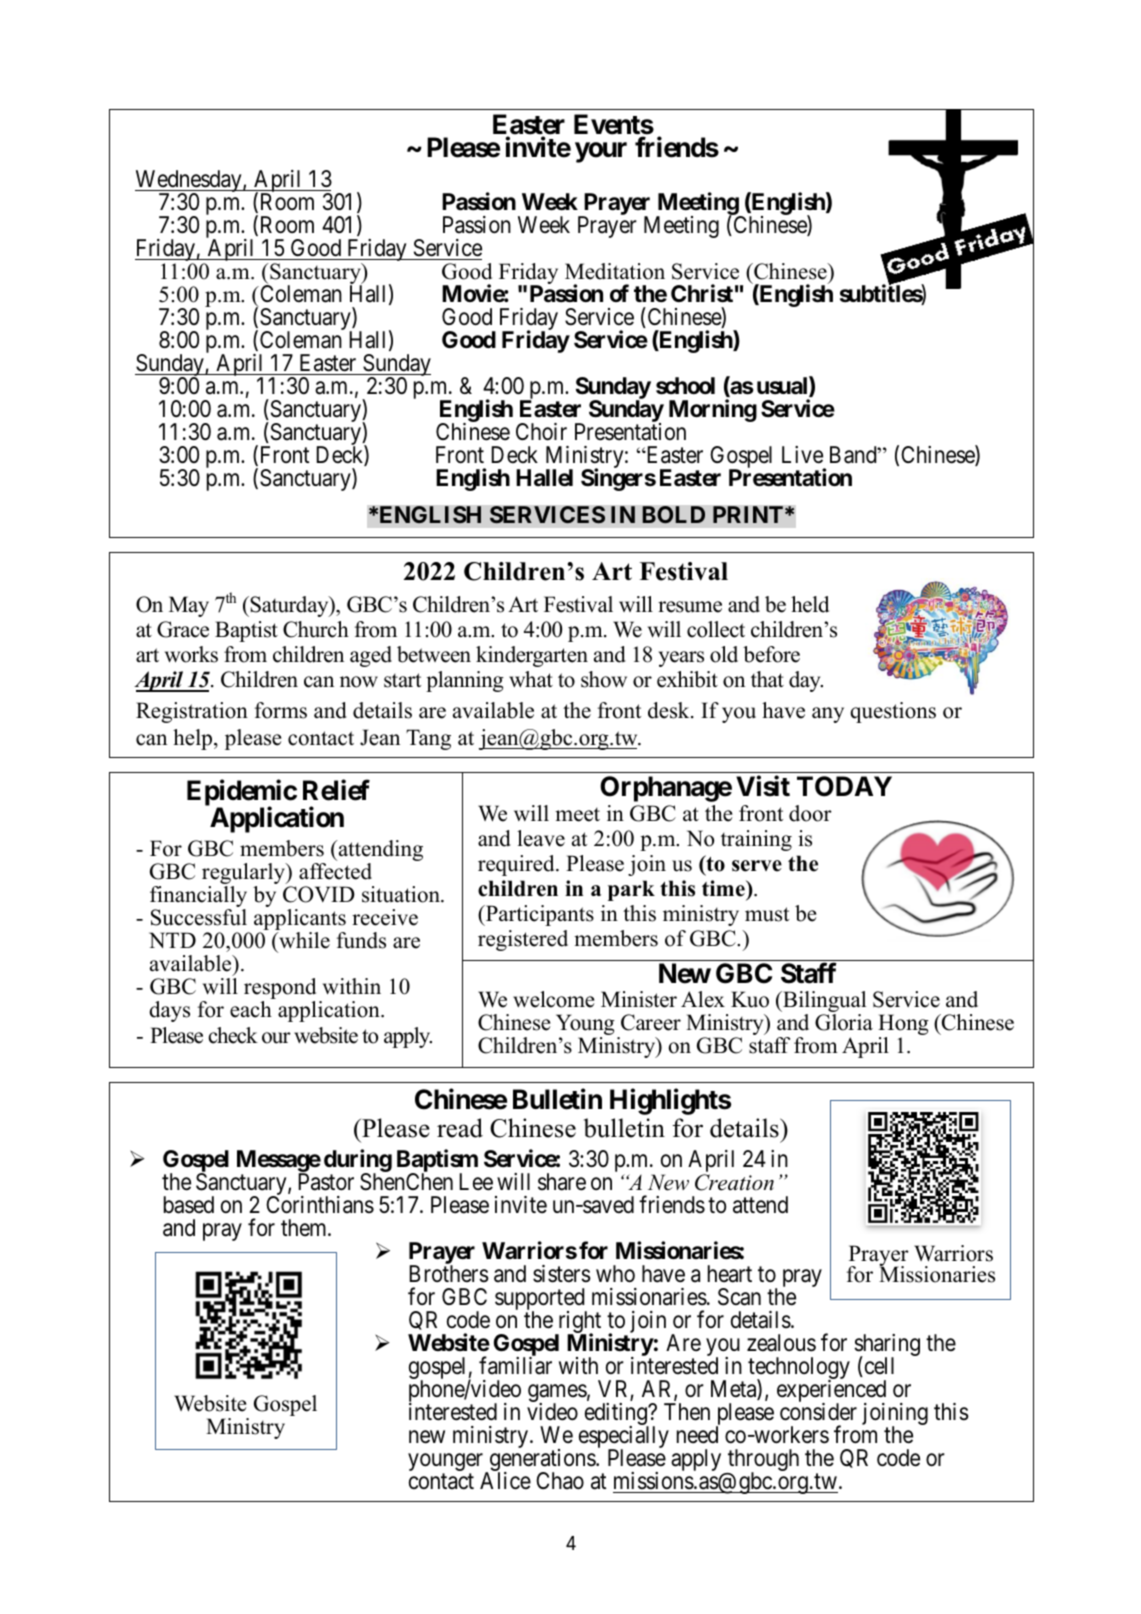 This screenshot has width=1141, height=1614. Describe the element at coordinates (615, 271) in the screenshot. I see `Meditation` at that location.
